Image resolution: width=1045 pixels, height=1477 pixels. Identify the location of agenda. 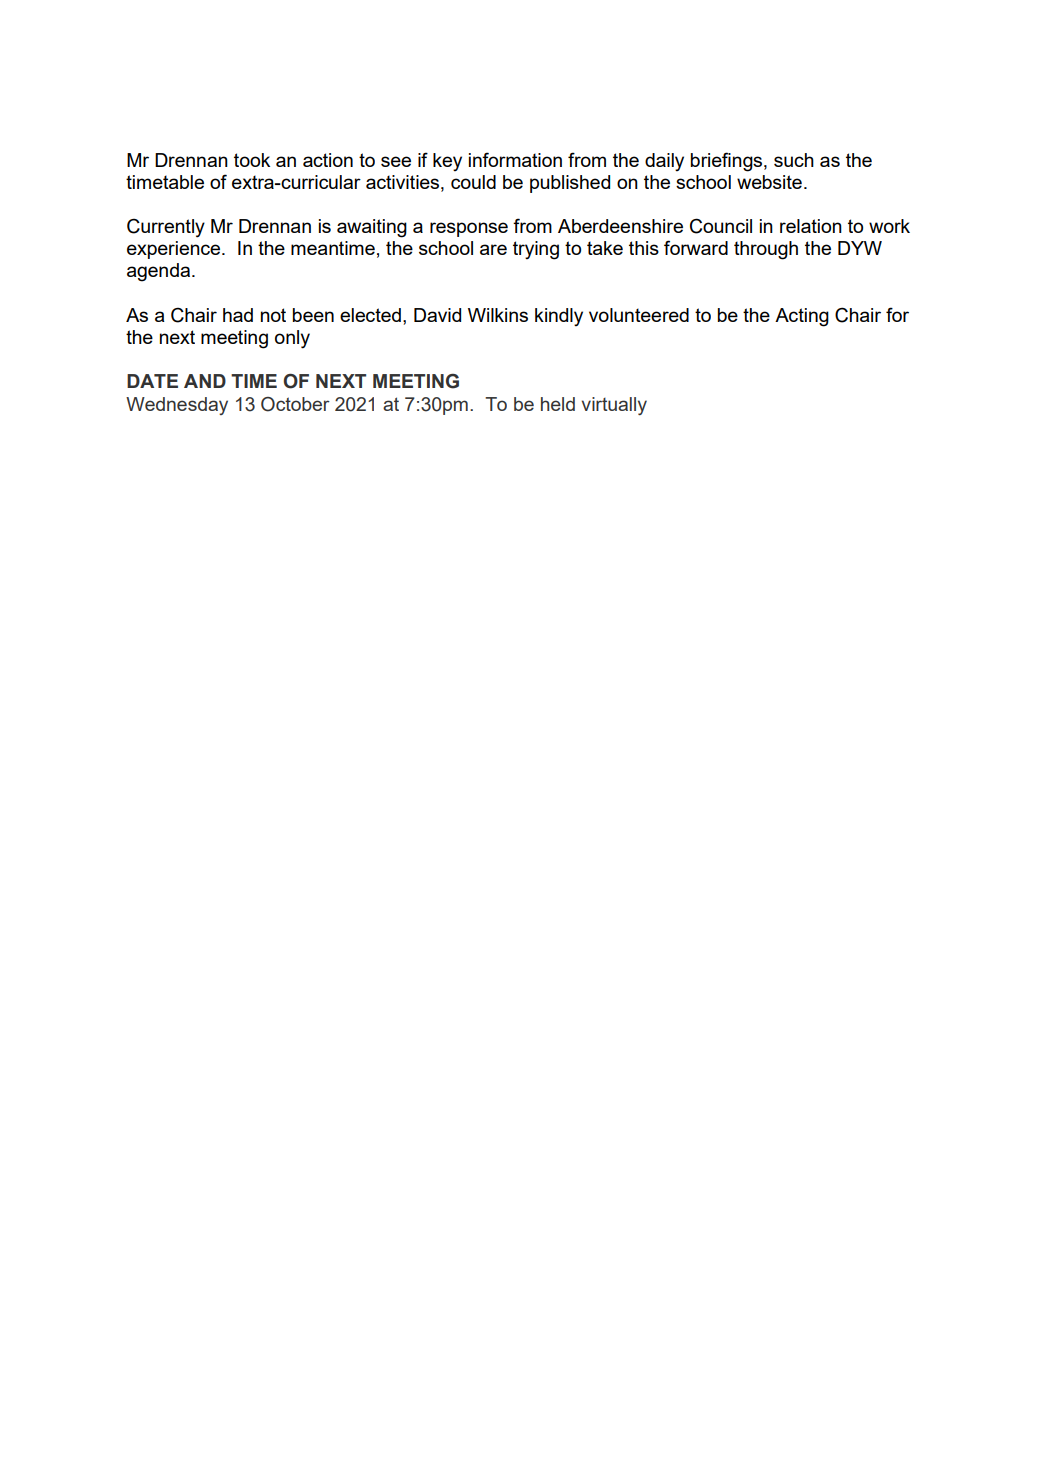
(158, 272).
